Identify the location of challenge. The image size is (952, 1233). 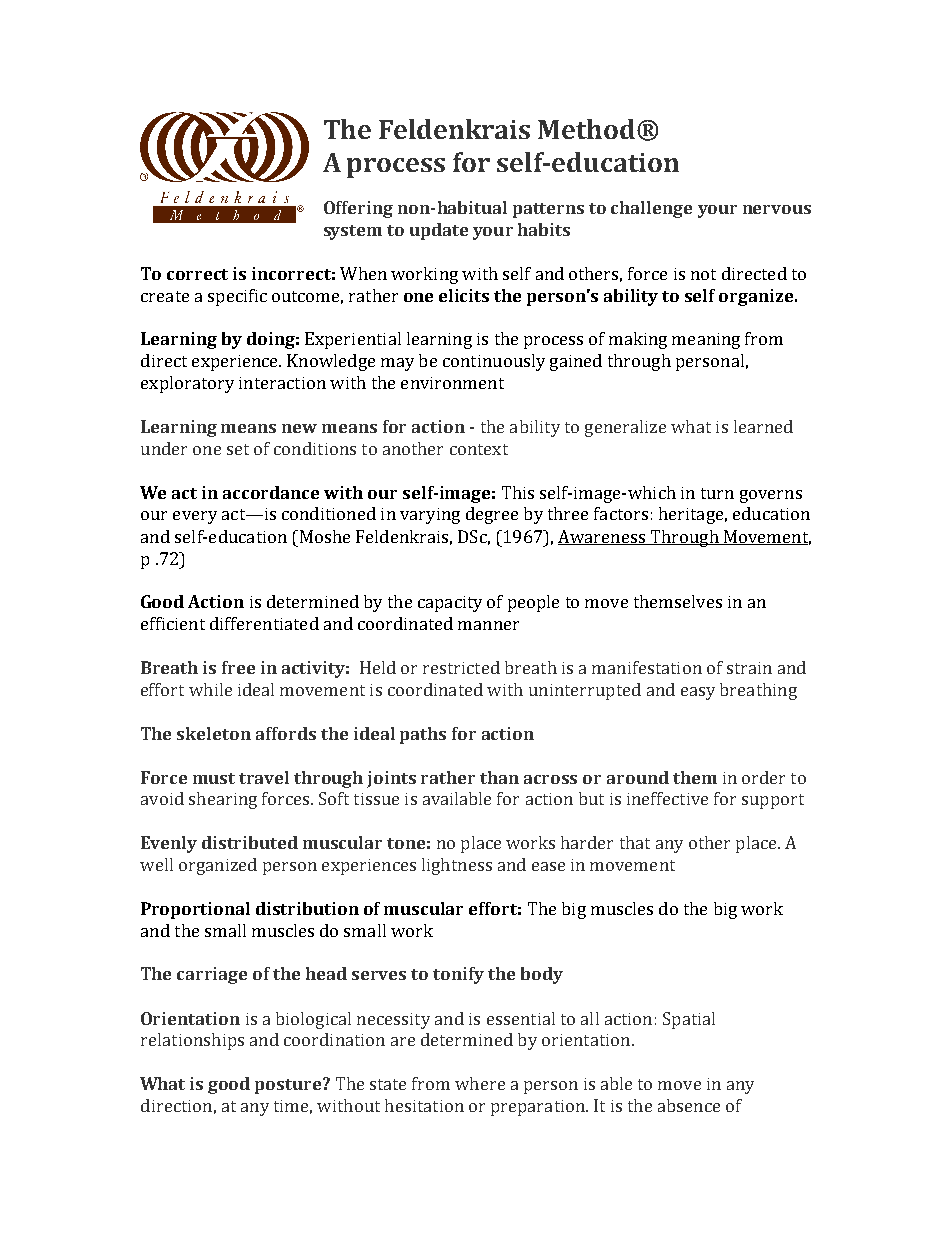
(651, 209).
